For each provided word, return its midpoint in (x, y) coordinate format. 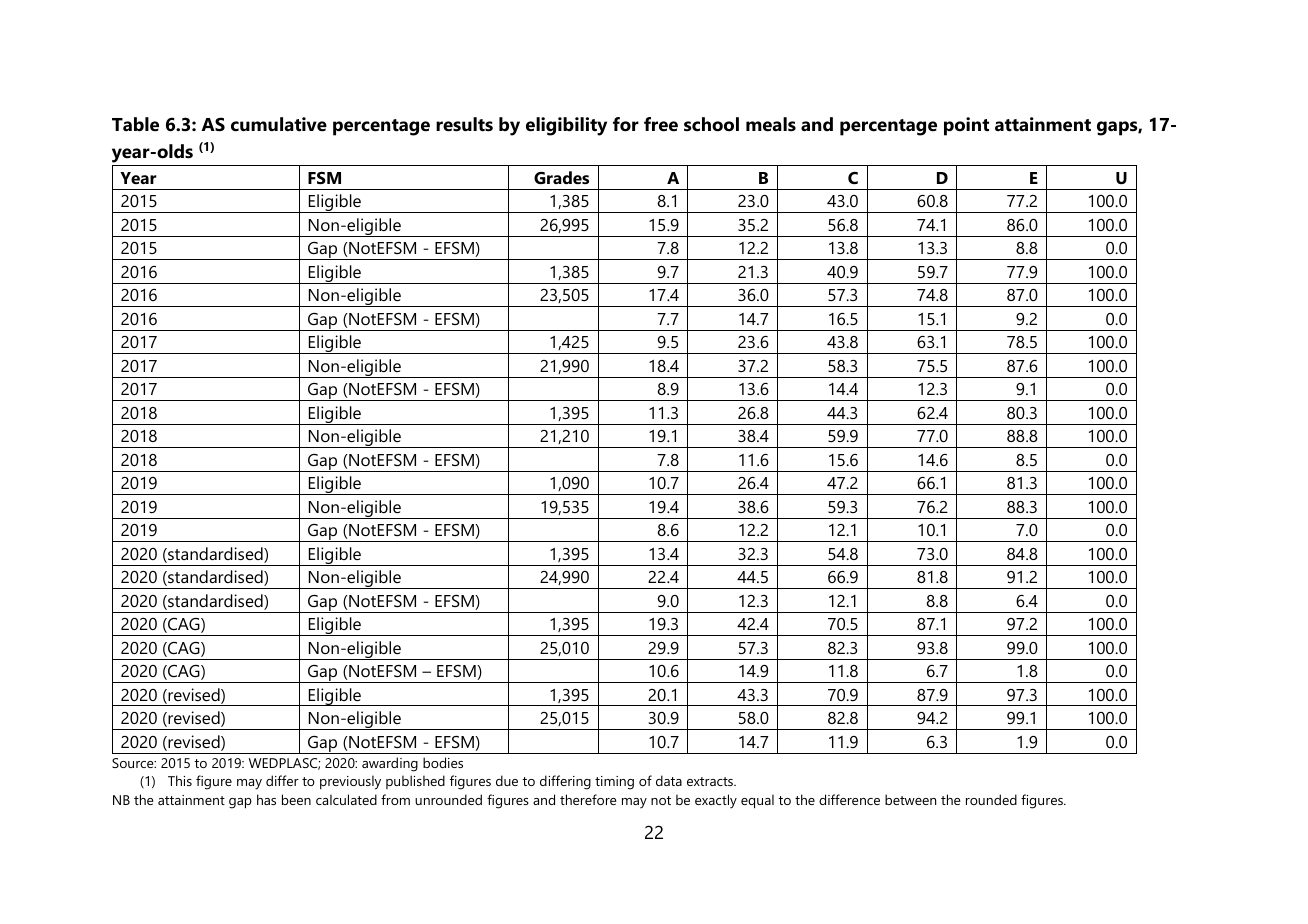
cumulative (279, 124)
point (966, 126)
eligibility (566, 126)
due (507, 780)
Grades (561, 177)
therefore (588, 799)
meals (771, 124)
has (266, 799)
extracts (711, 781)
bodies (443, 762)
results (464, 124)
